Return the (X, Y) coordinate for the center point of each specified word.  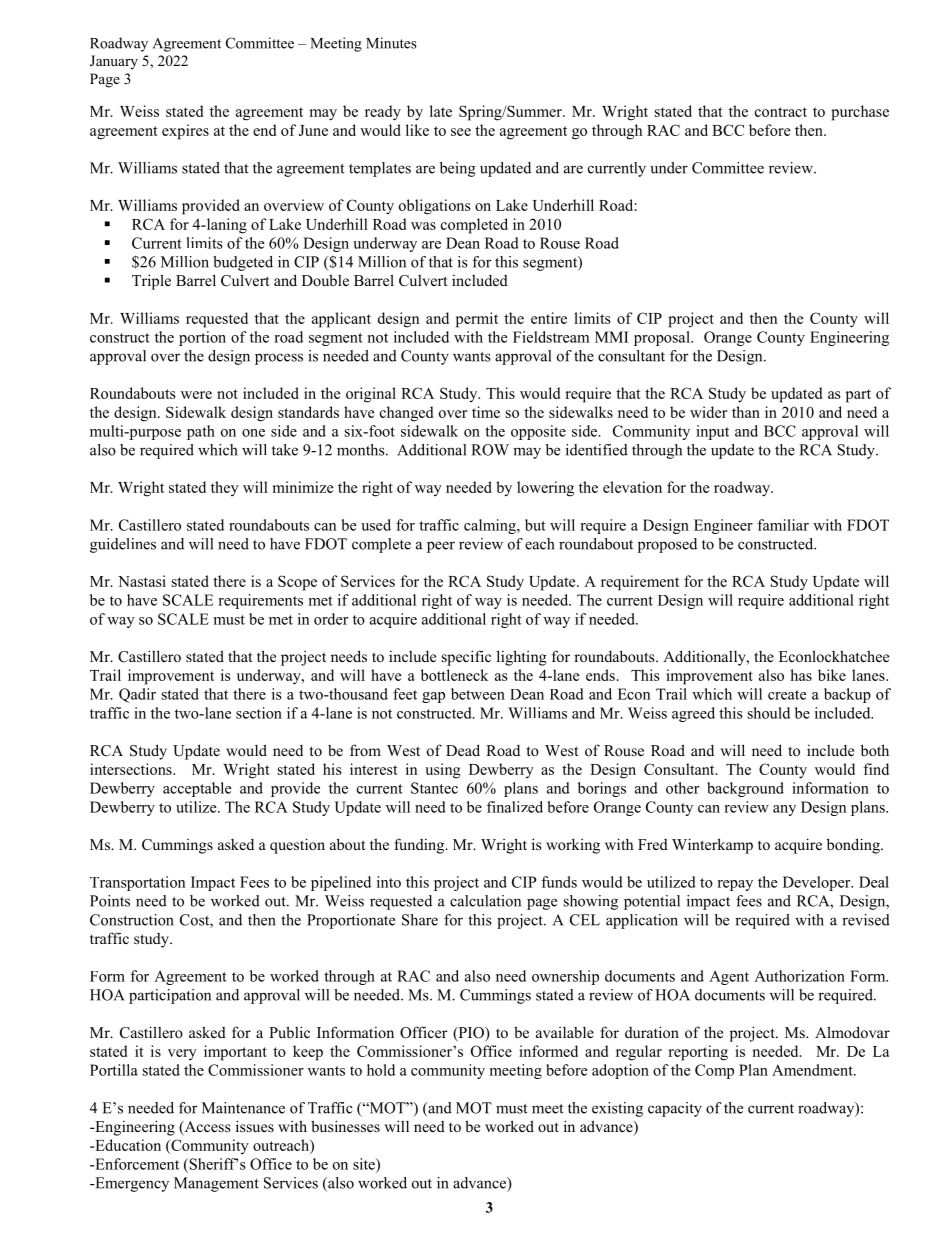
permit (477, 320)
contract (781, 112)
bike (832, 675)
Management (216, 1184)
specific (466, 658)
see (461, 132)
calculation (485, 901)
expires (185, 132)
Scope (297, 583)
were (196, 395)
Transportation (137, 883)
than (746, 412)
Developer (818, 883)
